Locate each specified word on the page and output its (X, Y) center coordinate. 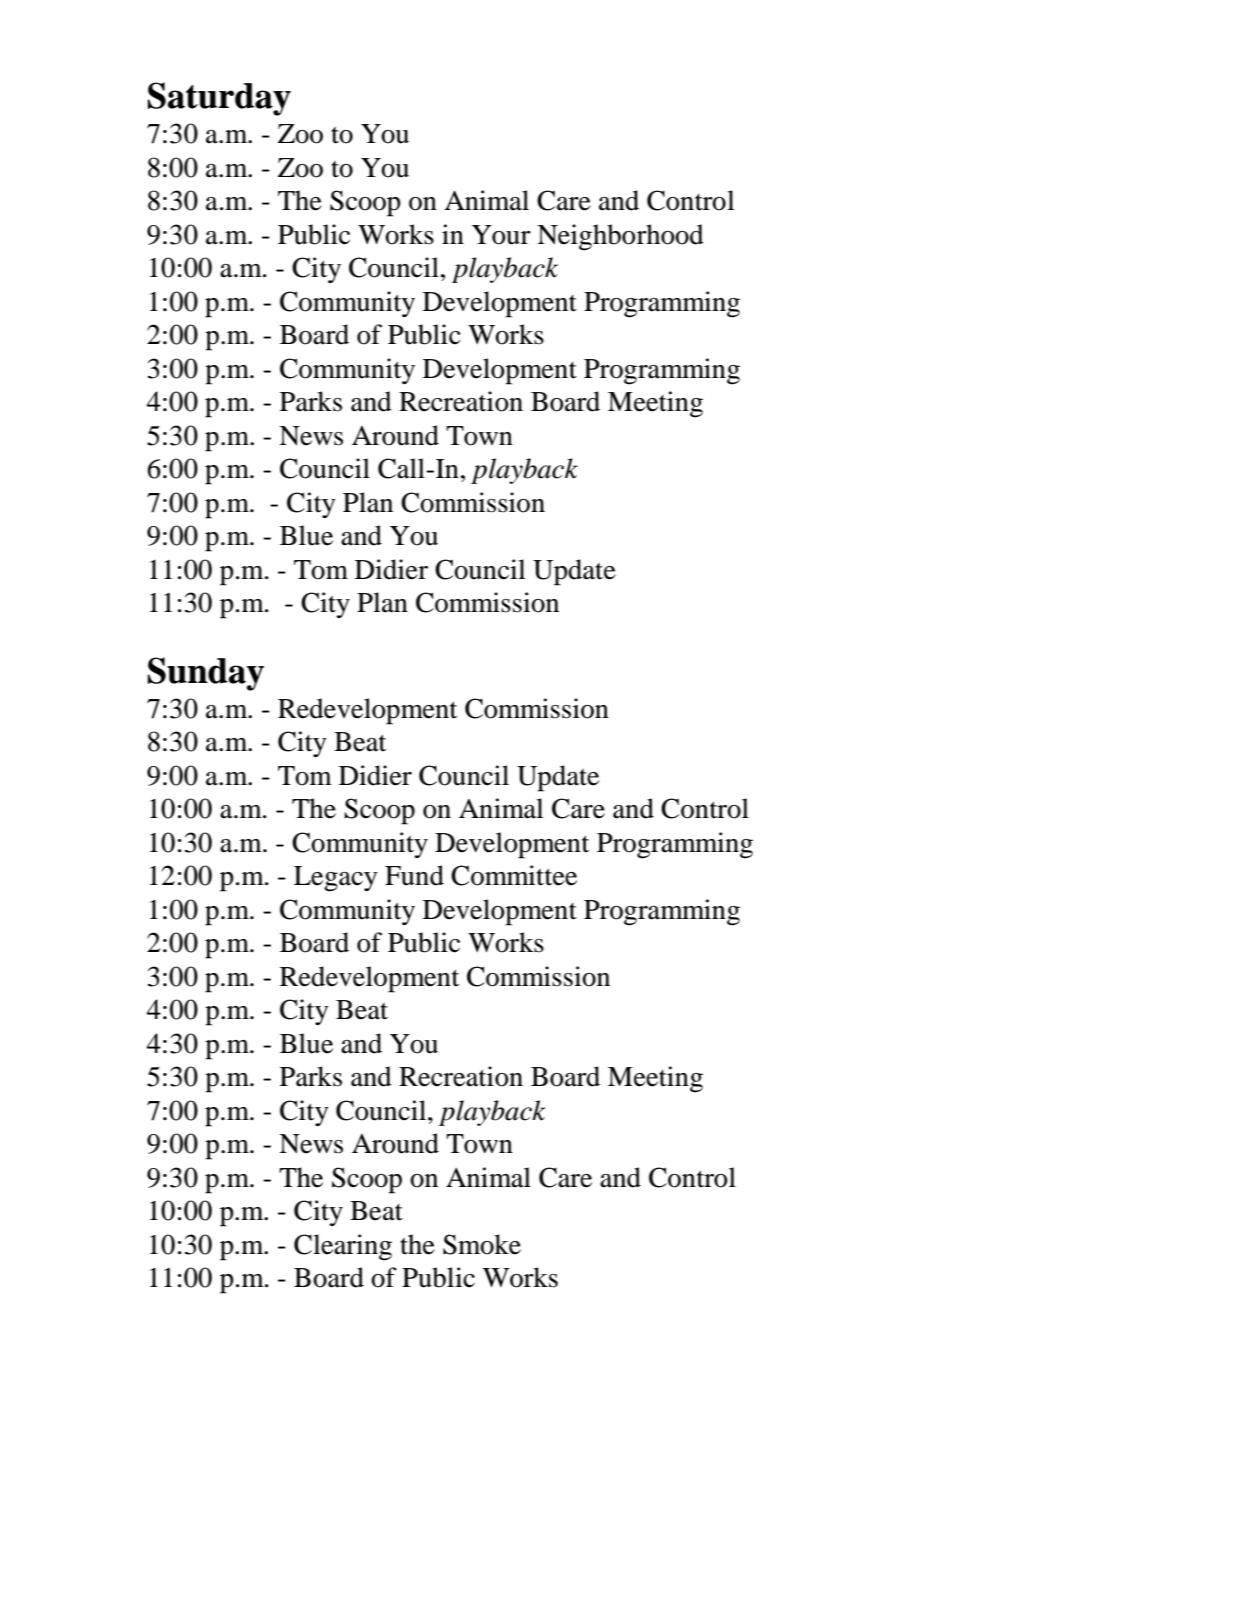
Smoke (482, 1244)
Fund (414, 875)
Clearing (343, 1247)
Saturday (219, 99)
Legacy (336, 879)
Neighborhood (620, 237)
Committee (514, 875)
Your (501, 235)
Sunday (206, 674)
